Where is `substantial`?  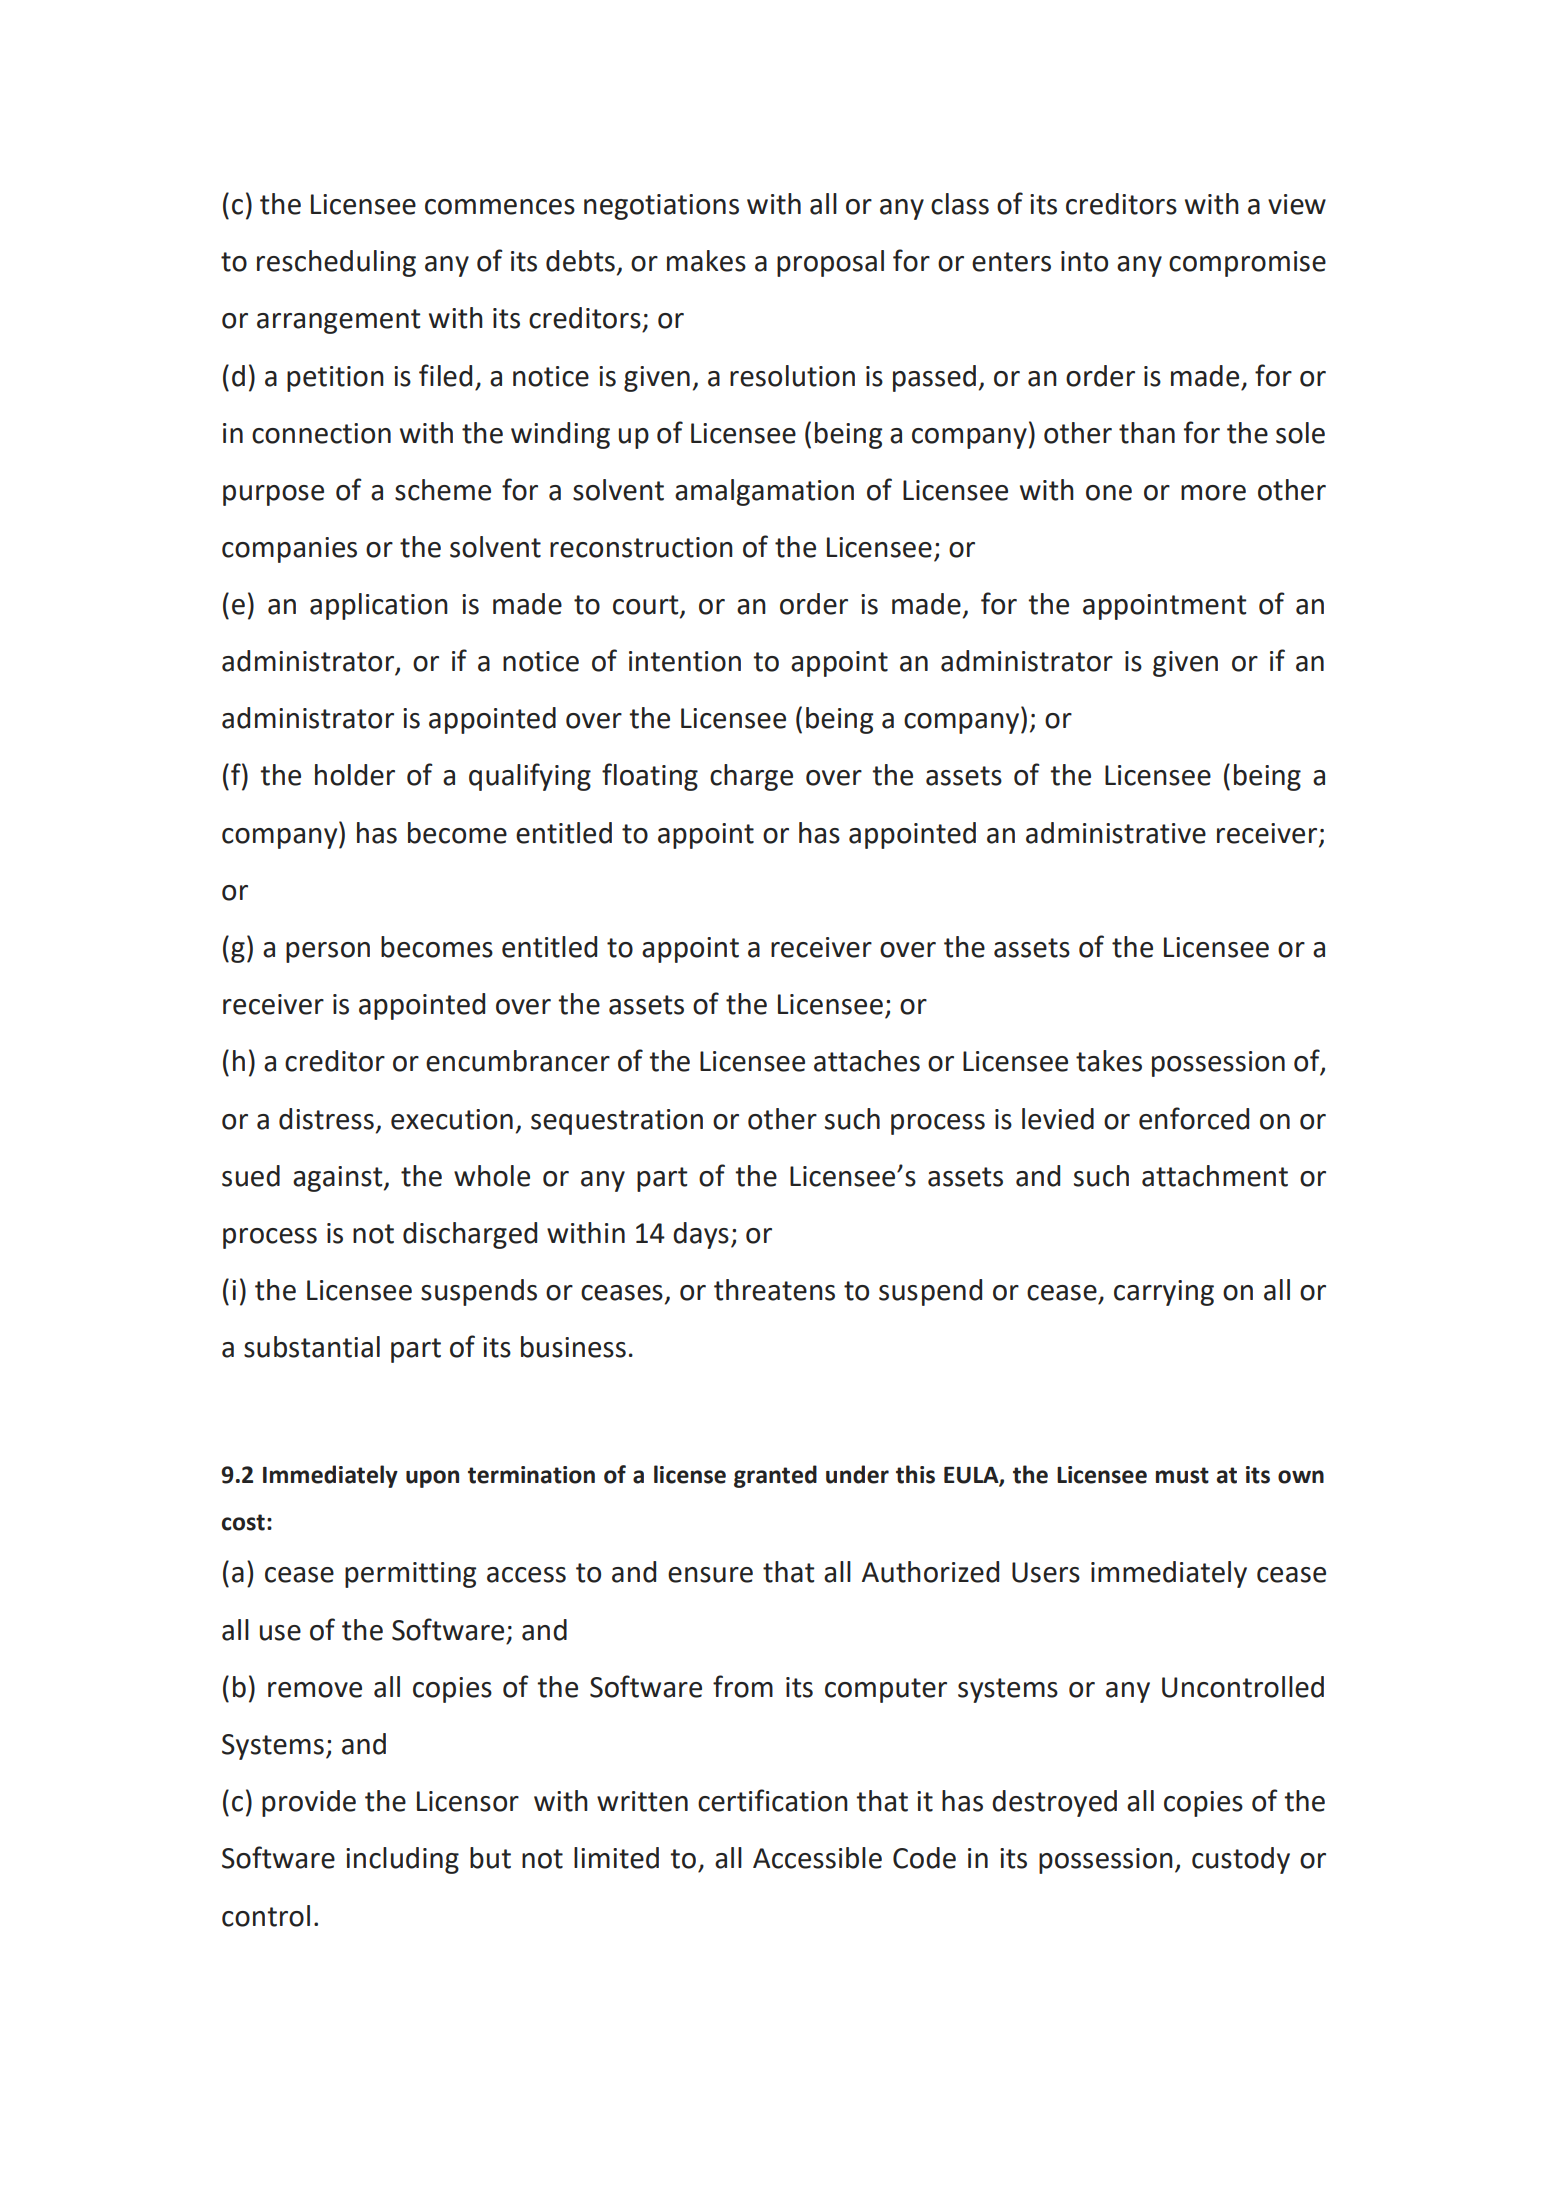 substantial is located at coordinates (312, 1347).
